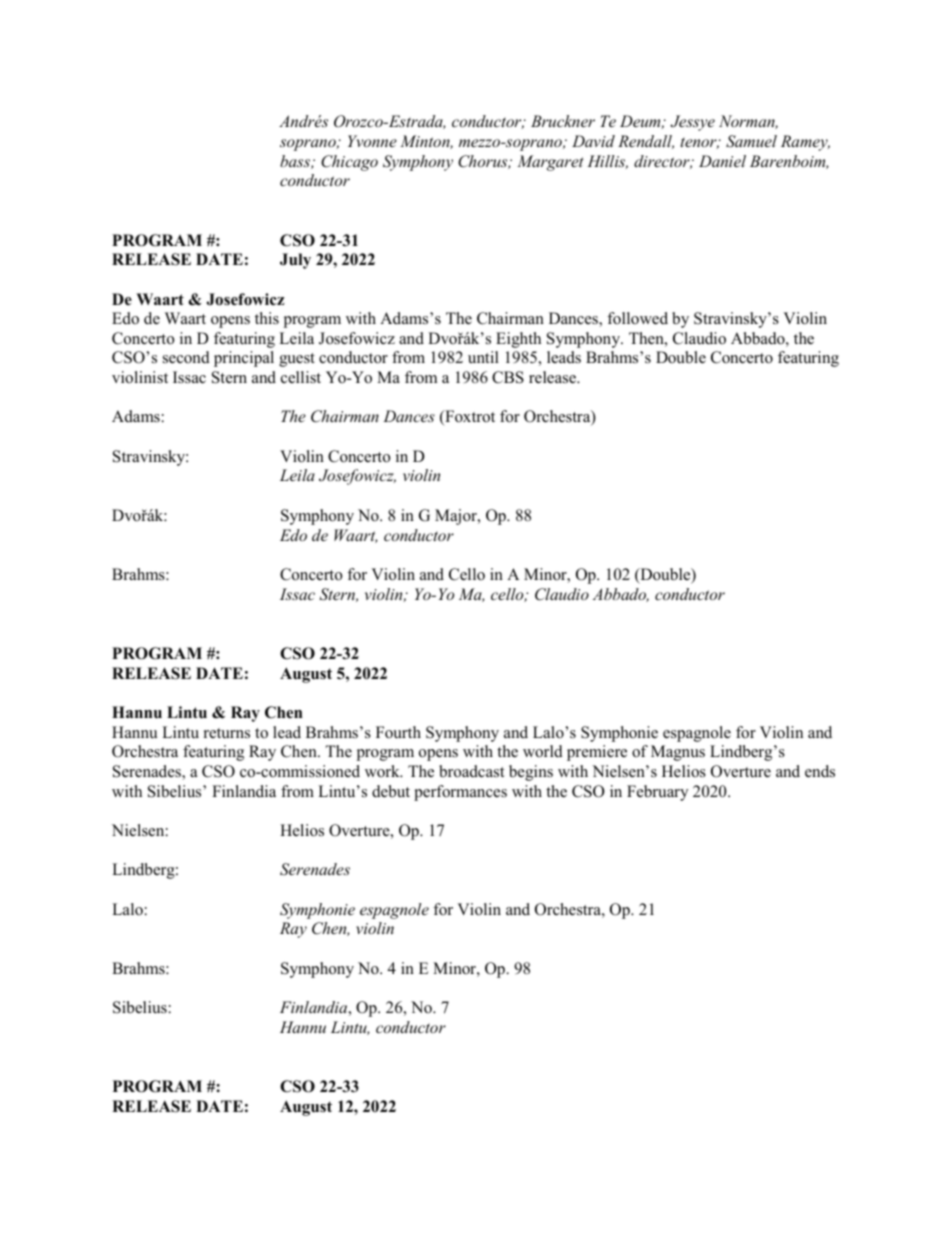 The height and width of the image is (1233, 952). Describe the element at coordinates (227, 733) in the image. I see `returns` at that location.
